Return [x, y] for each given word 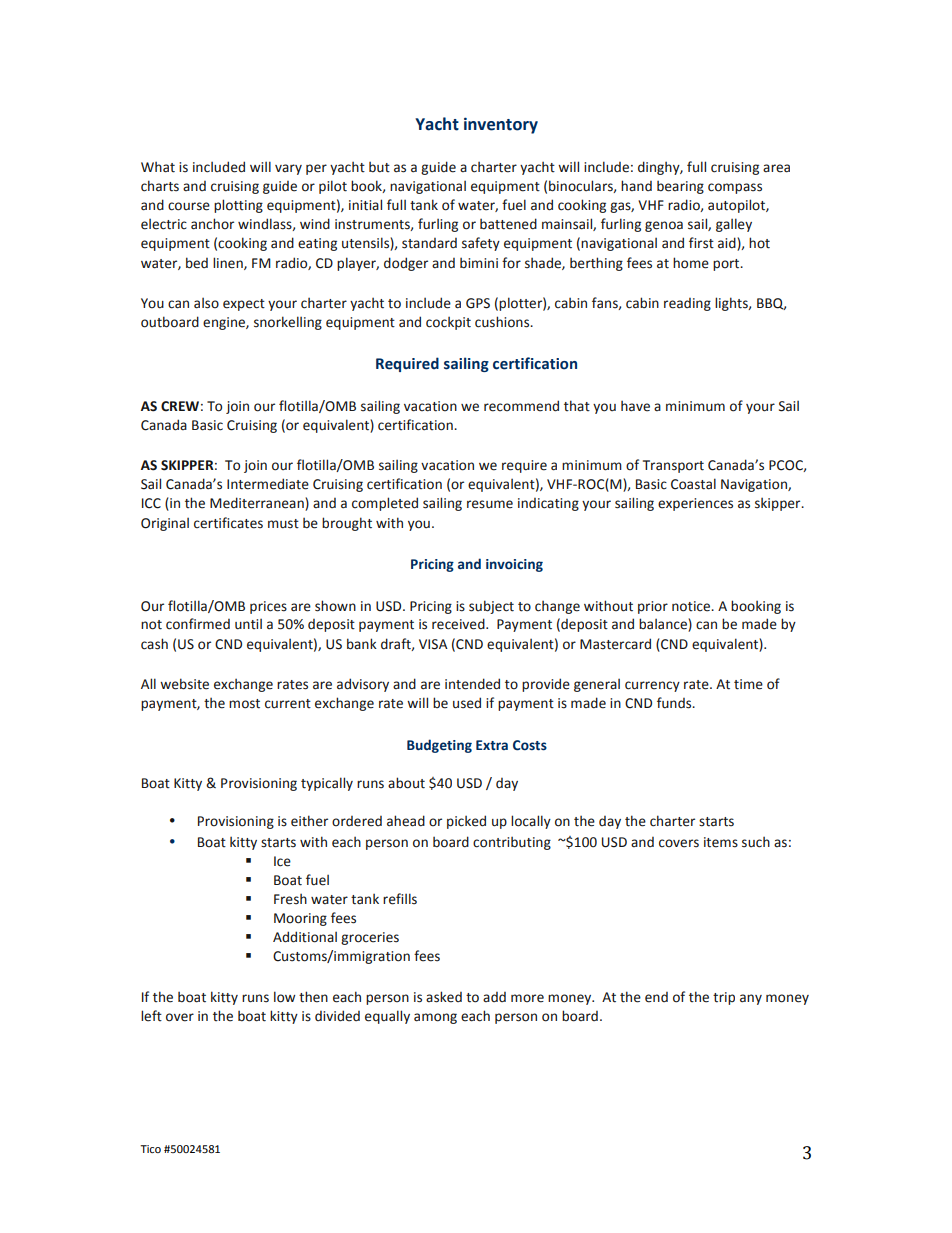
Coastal [693, 484]
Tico [150, 1149]
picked [466, 822]
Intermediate [268, 484]
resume [490, 504]
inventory [501, 125]
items [721, 842]
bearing [680, 187]
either [309, 821]
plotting [238, 206]
